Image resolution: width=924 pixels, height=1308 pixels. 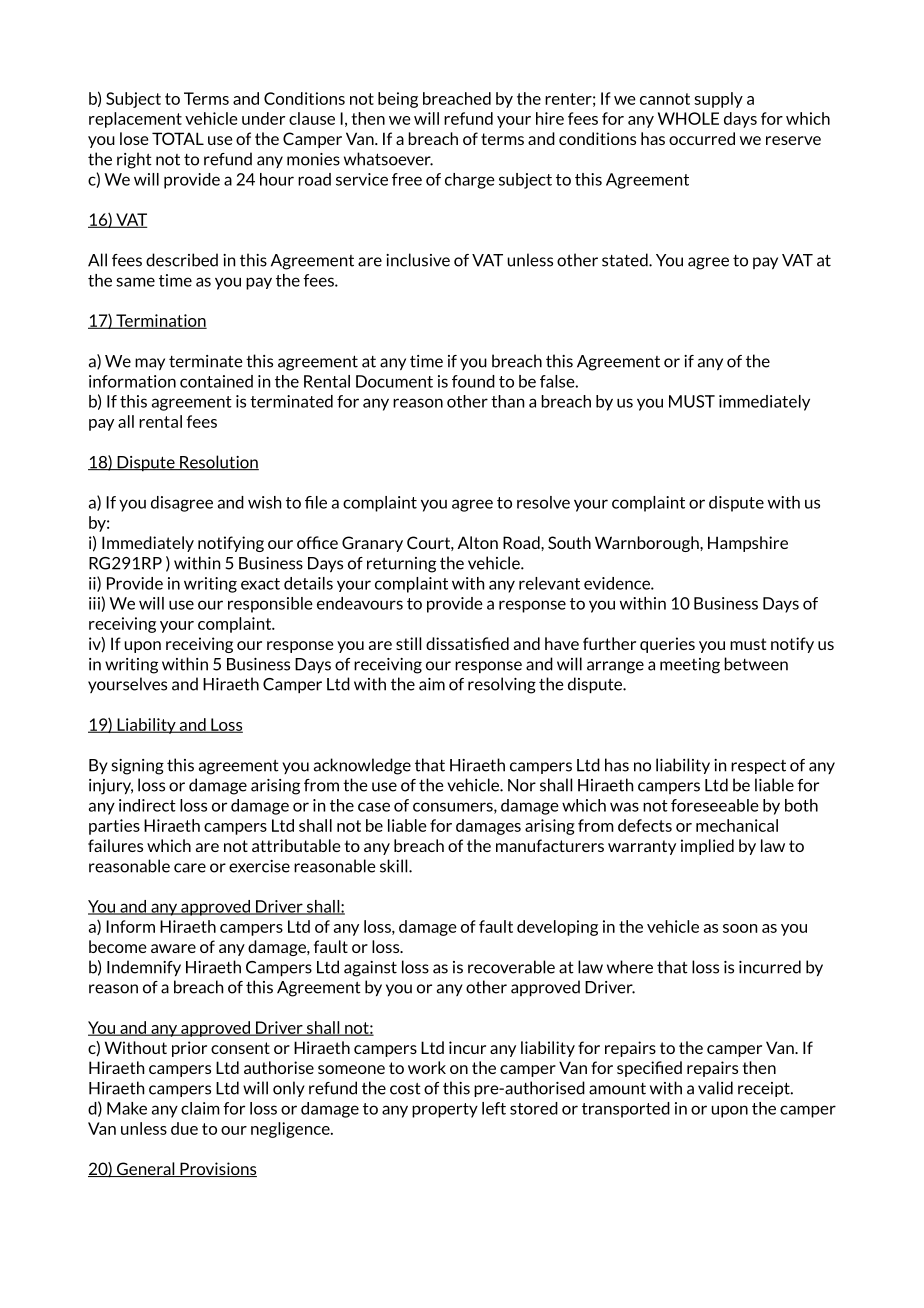 I want to click on contained, so click(x=216, y=381).
